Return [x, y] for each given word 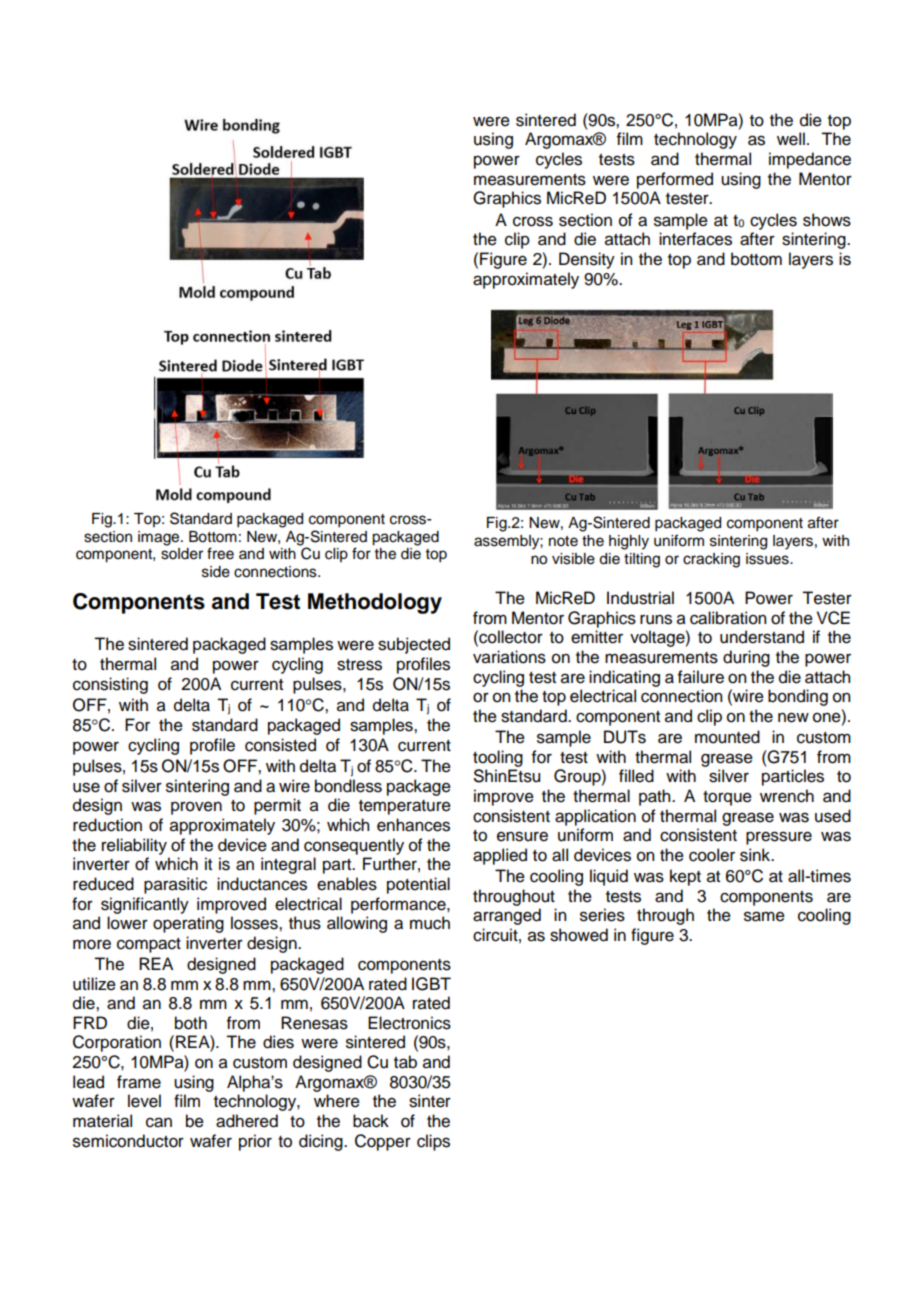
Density [587, 260]
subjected [414, 645]
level [144, 1101]
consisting [110, 685]
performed [675, 180]
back [371, 1121]
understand [762, 637]
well [791, 139]
